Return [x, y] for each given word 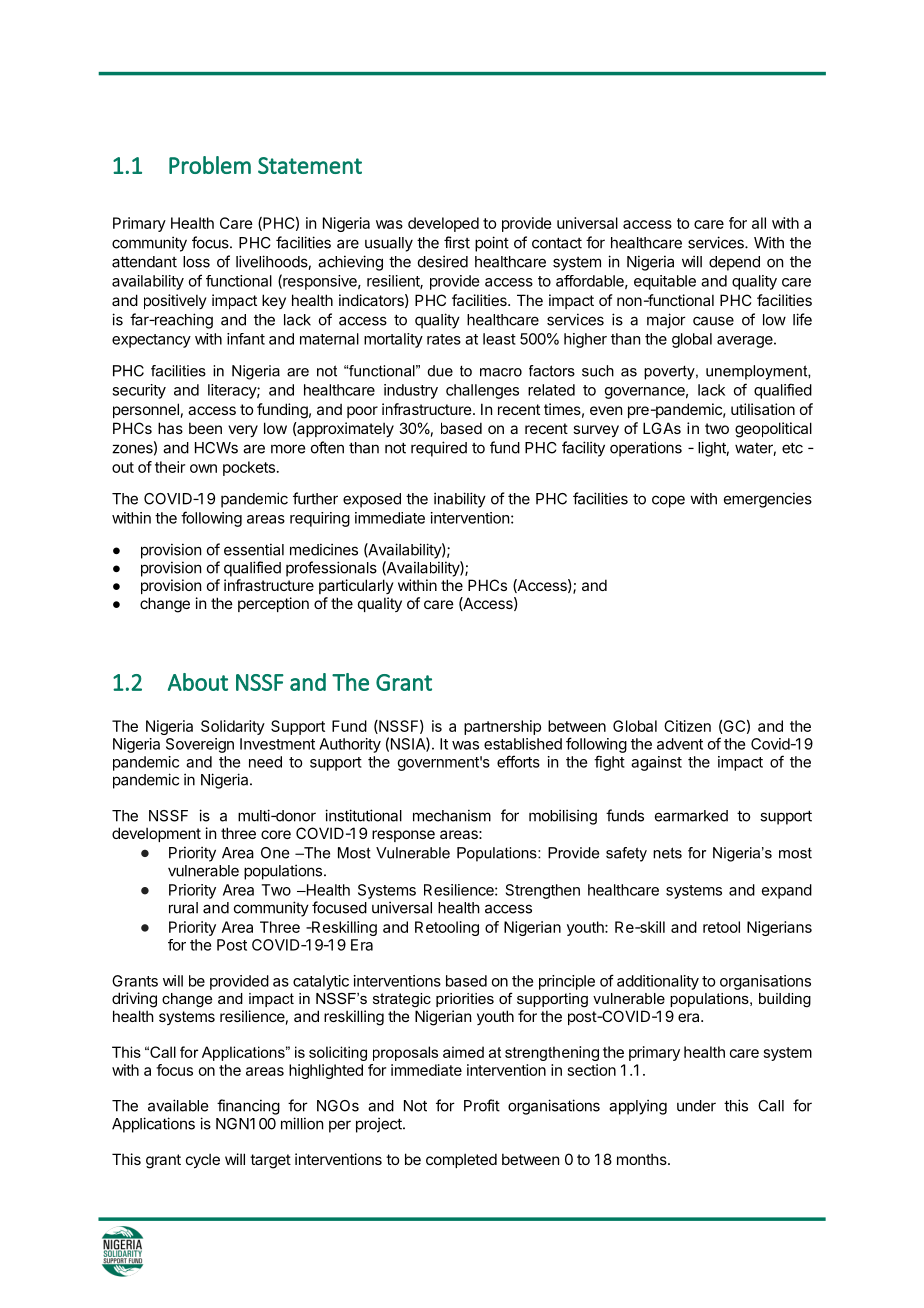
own [203, 468]
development [156, 834]
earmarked [691, 816]
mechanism [452, 815]
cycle [203, 1160]
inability [460, 500]
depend [734, 263]
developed [443, 224]
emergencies [768, 500]
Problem [210, 165]
